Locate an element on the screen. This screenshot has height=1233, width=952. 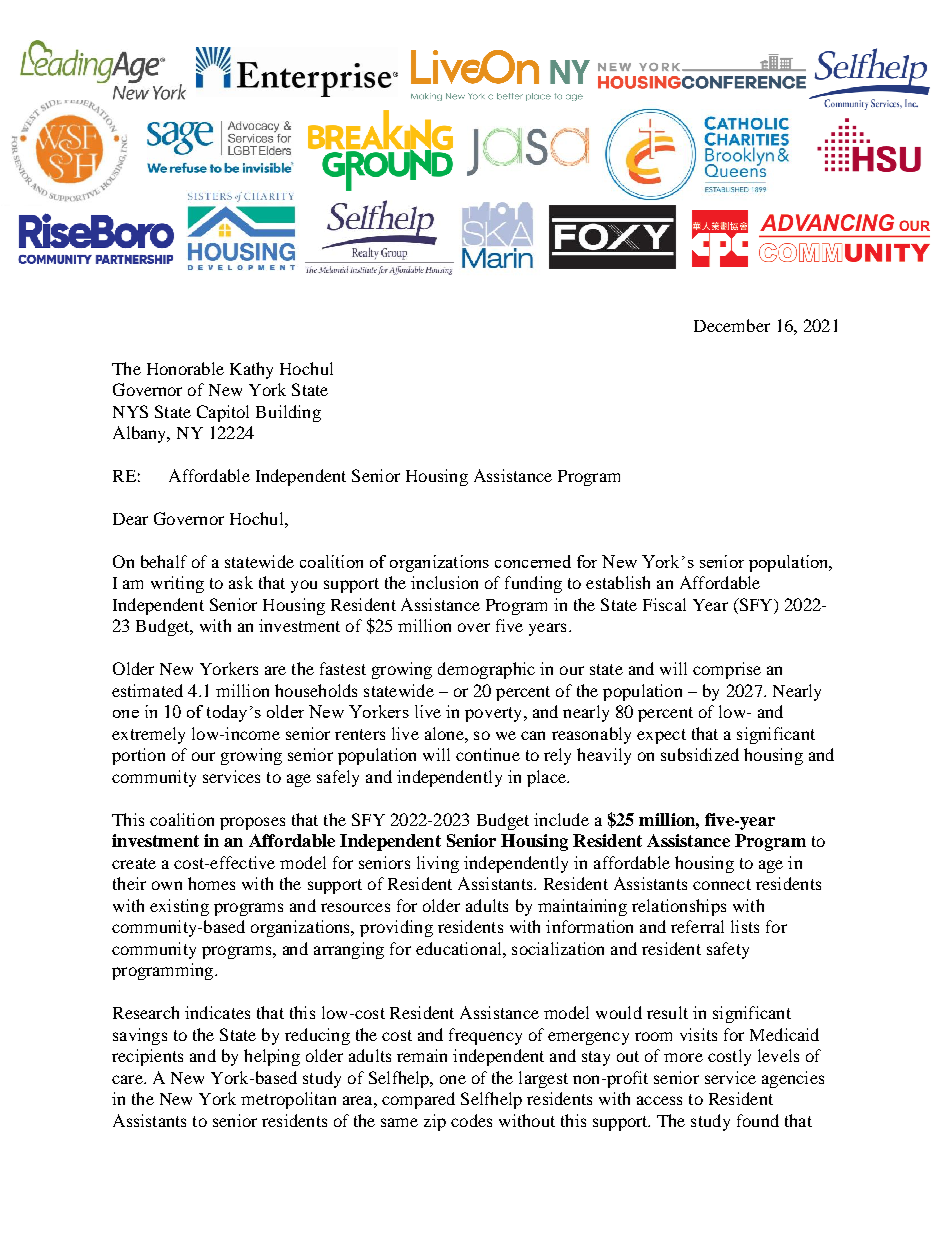
inclusion is located at coordinates (444, 582).
